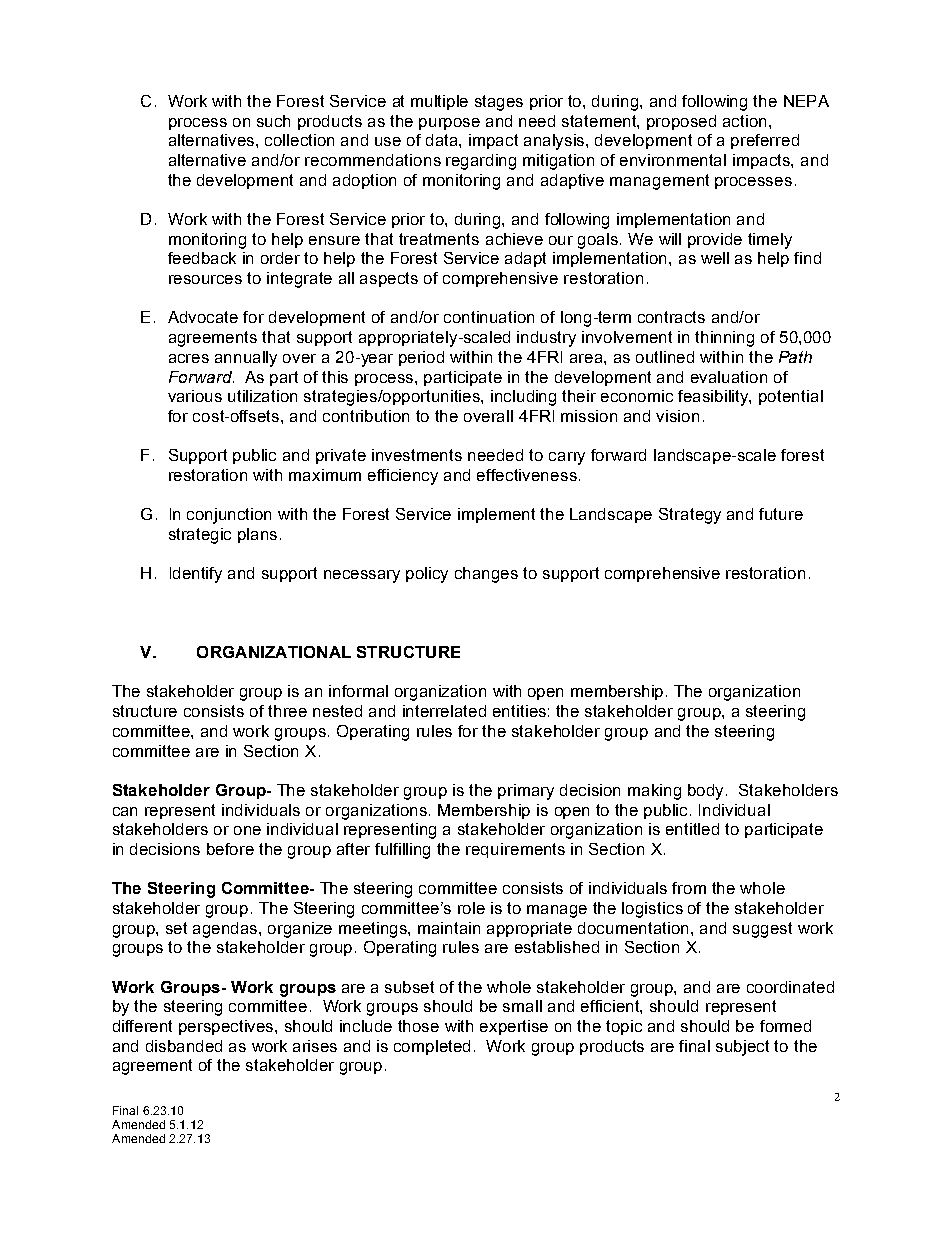 This screenshot has height=1233, width=952. I want to click on purpose, so click(449, 124).
